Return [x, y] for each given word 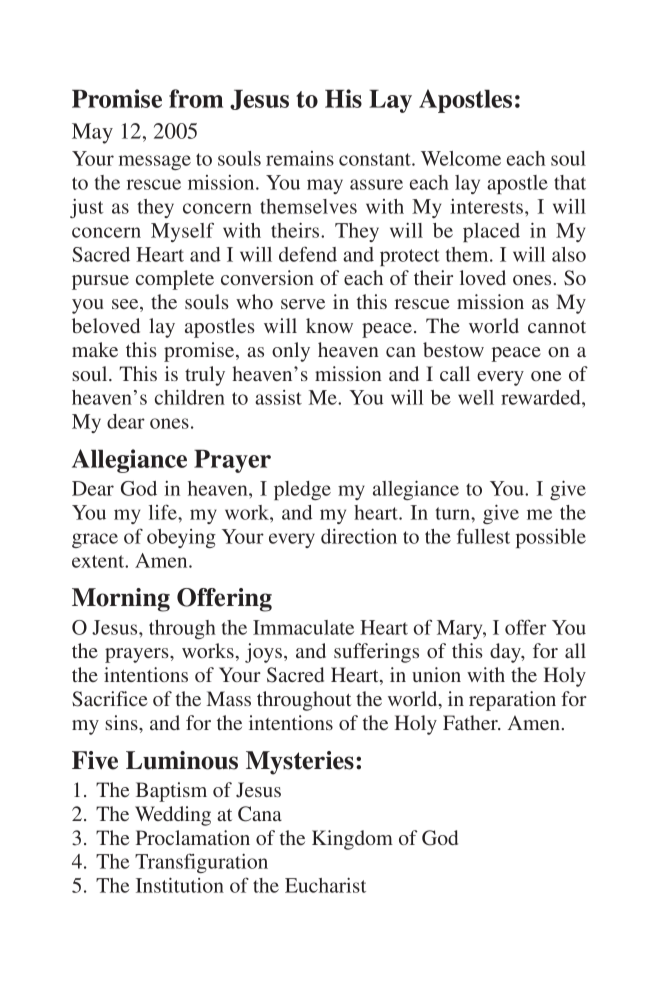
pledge [302, 490]
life [164, 512]
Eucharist [325, 885]
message [155, 162]
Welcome [461, 158]
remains [300, 158]
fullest [483, 536]
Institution [180, 885]
